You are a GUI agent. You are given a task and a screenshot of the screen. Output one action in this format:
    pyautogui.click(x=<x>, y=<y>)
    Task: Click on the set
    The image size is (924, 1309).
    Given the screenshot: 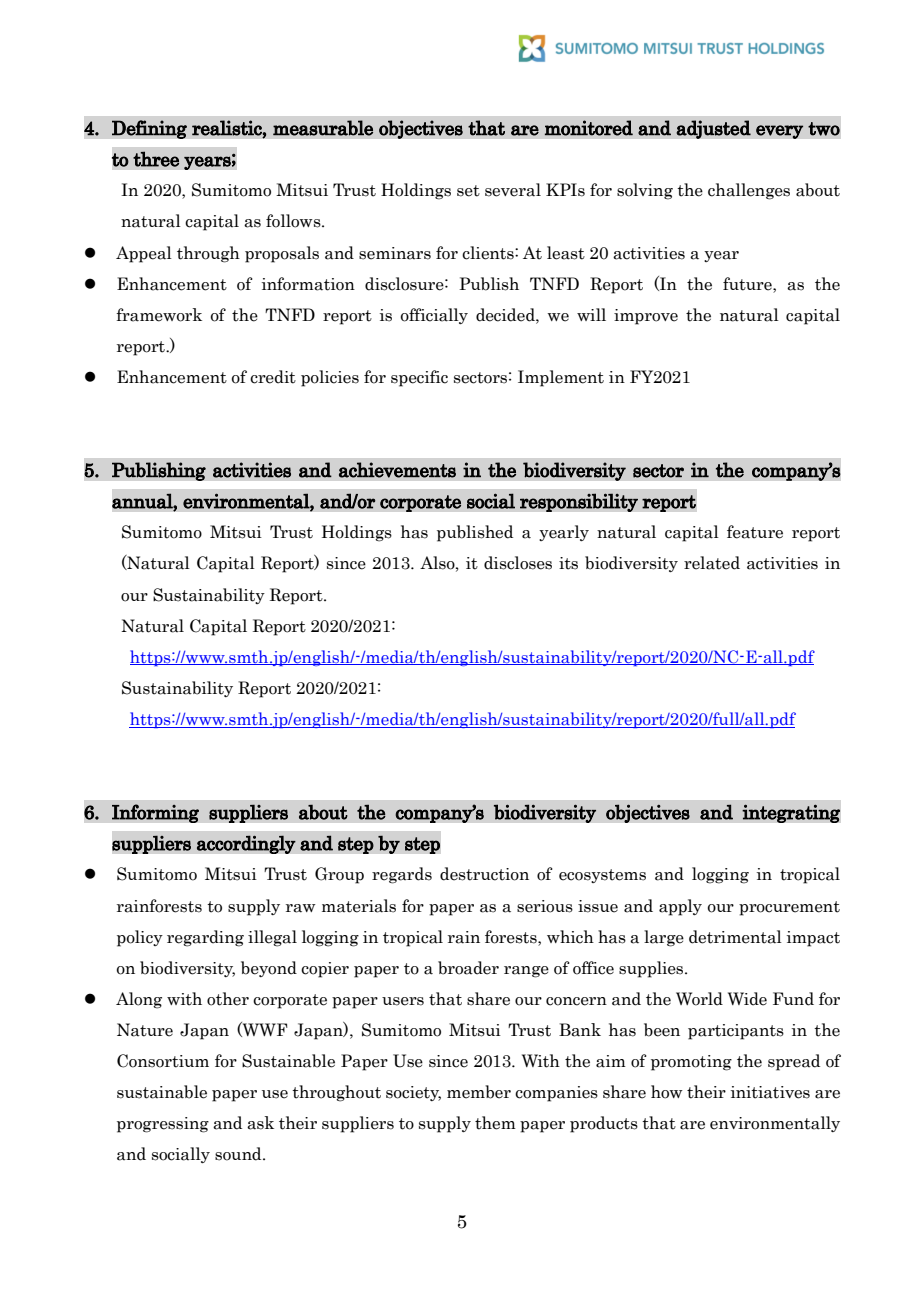 What is the action you would take?
    pyautogui.click(x=468, y=191)
